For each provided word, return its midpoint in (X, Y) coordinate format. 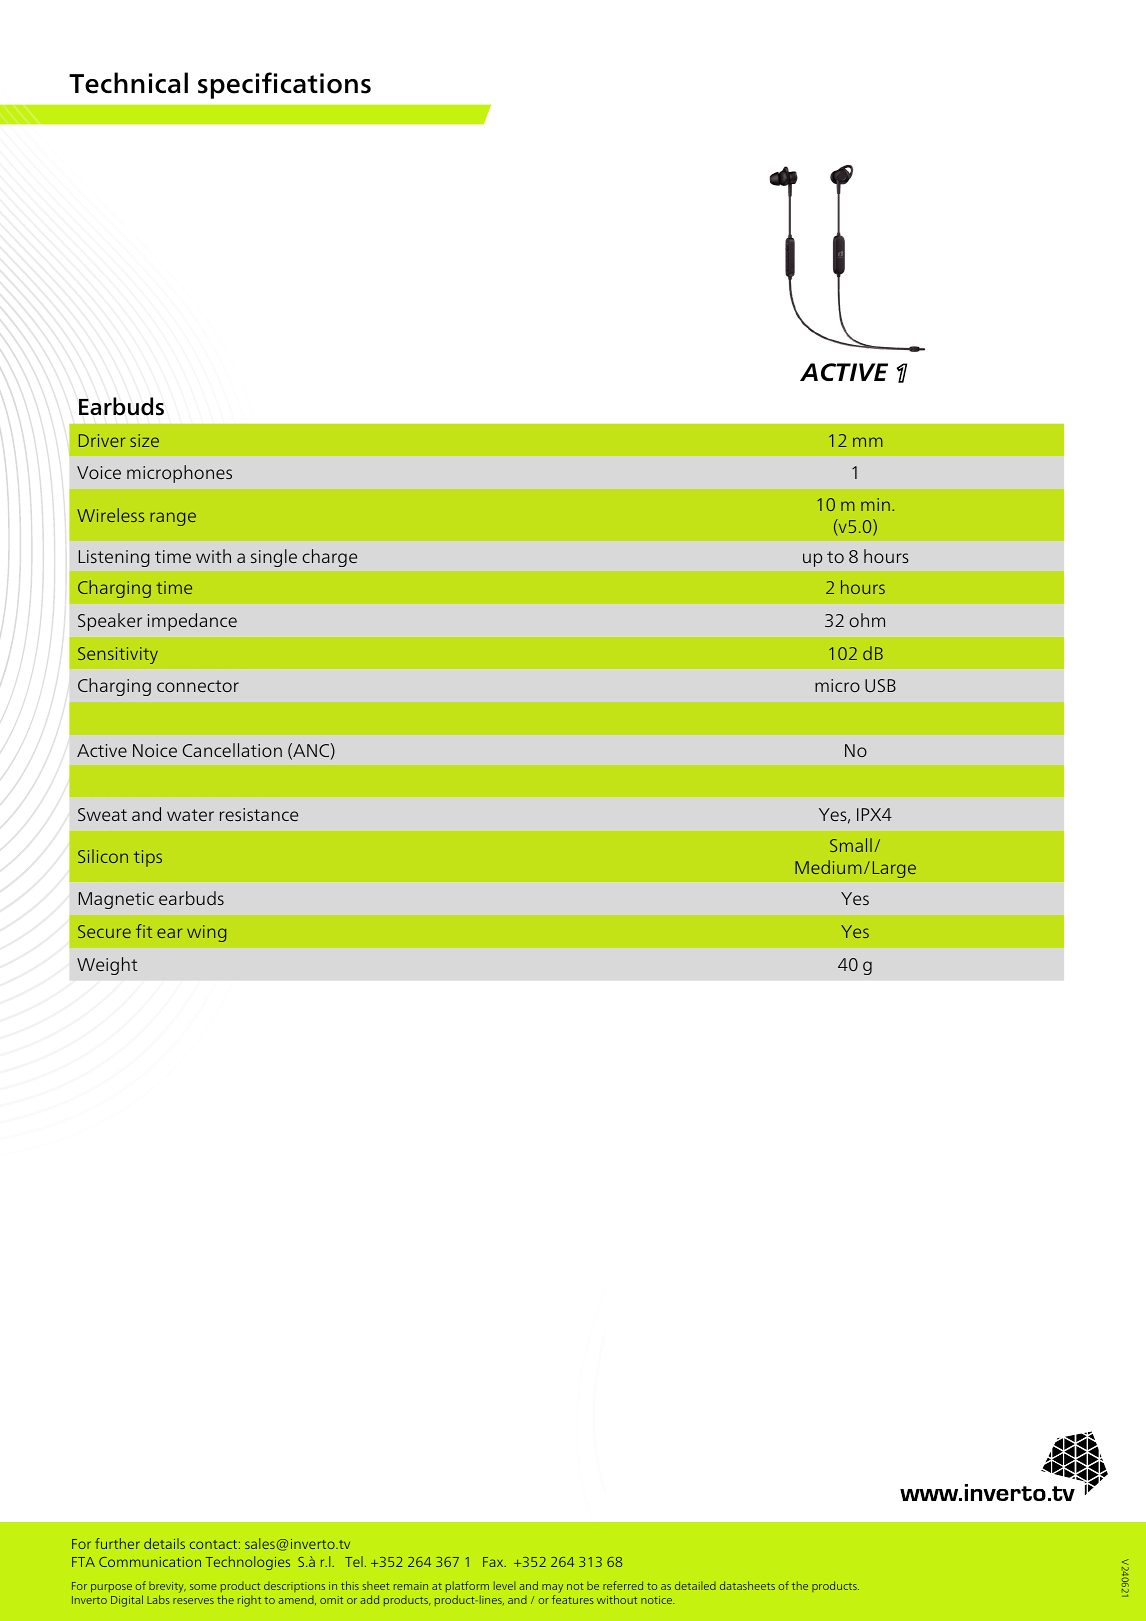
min (875, 504)
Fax (494, 1562)
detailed (695, 1585)
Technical (128, 83)
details (164, 1543)
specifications (284, 85)
